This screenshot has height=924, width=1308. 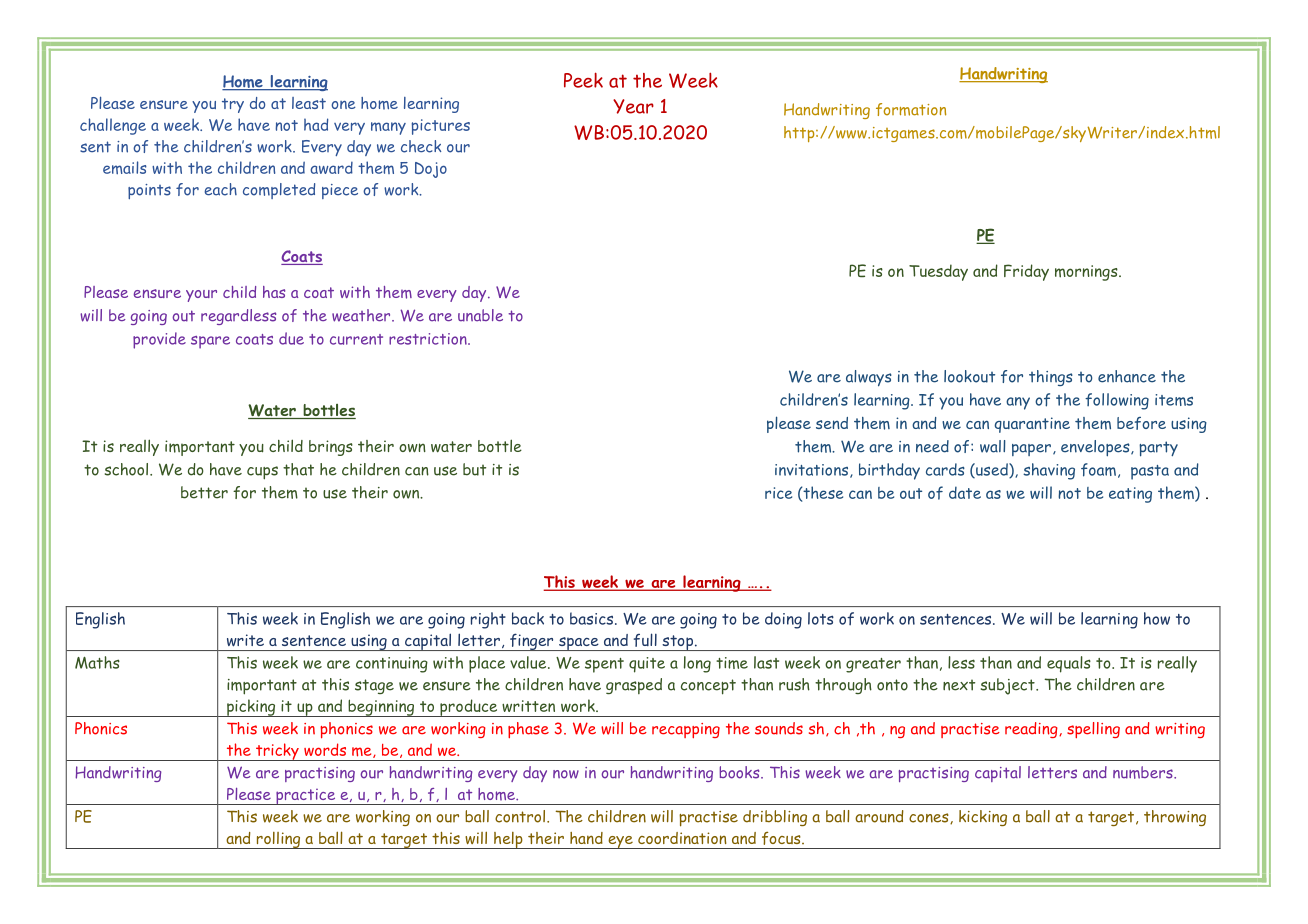 I want to click on how, so click(x=1157, y=618).
